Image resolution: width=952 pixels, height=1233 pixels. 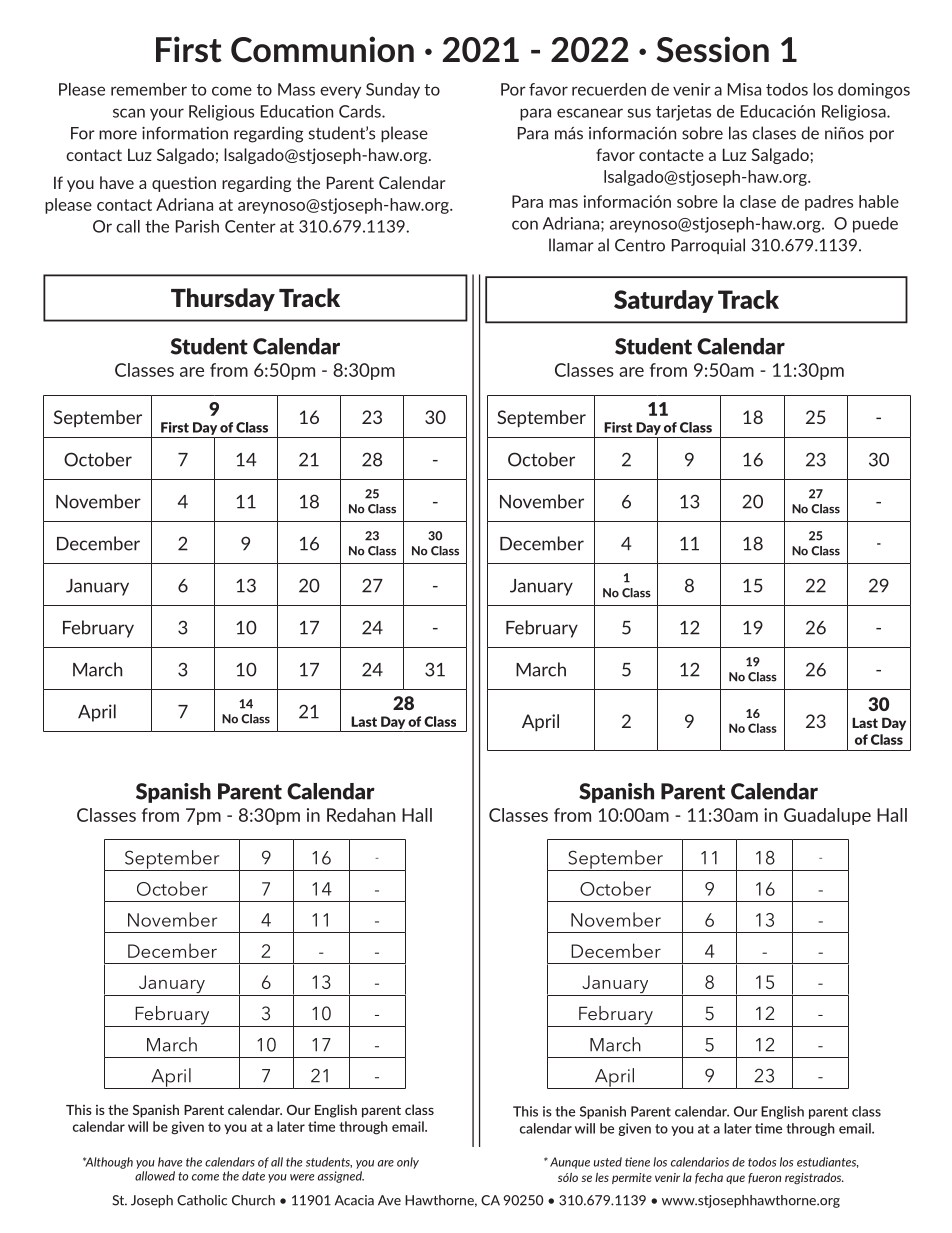 I want to click on Saturday, so click(x=664, y=301).
